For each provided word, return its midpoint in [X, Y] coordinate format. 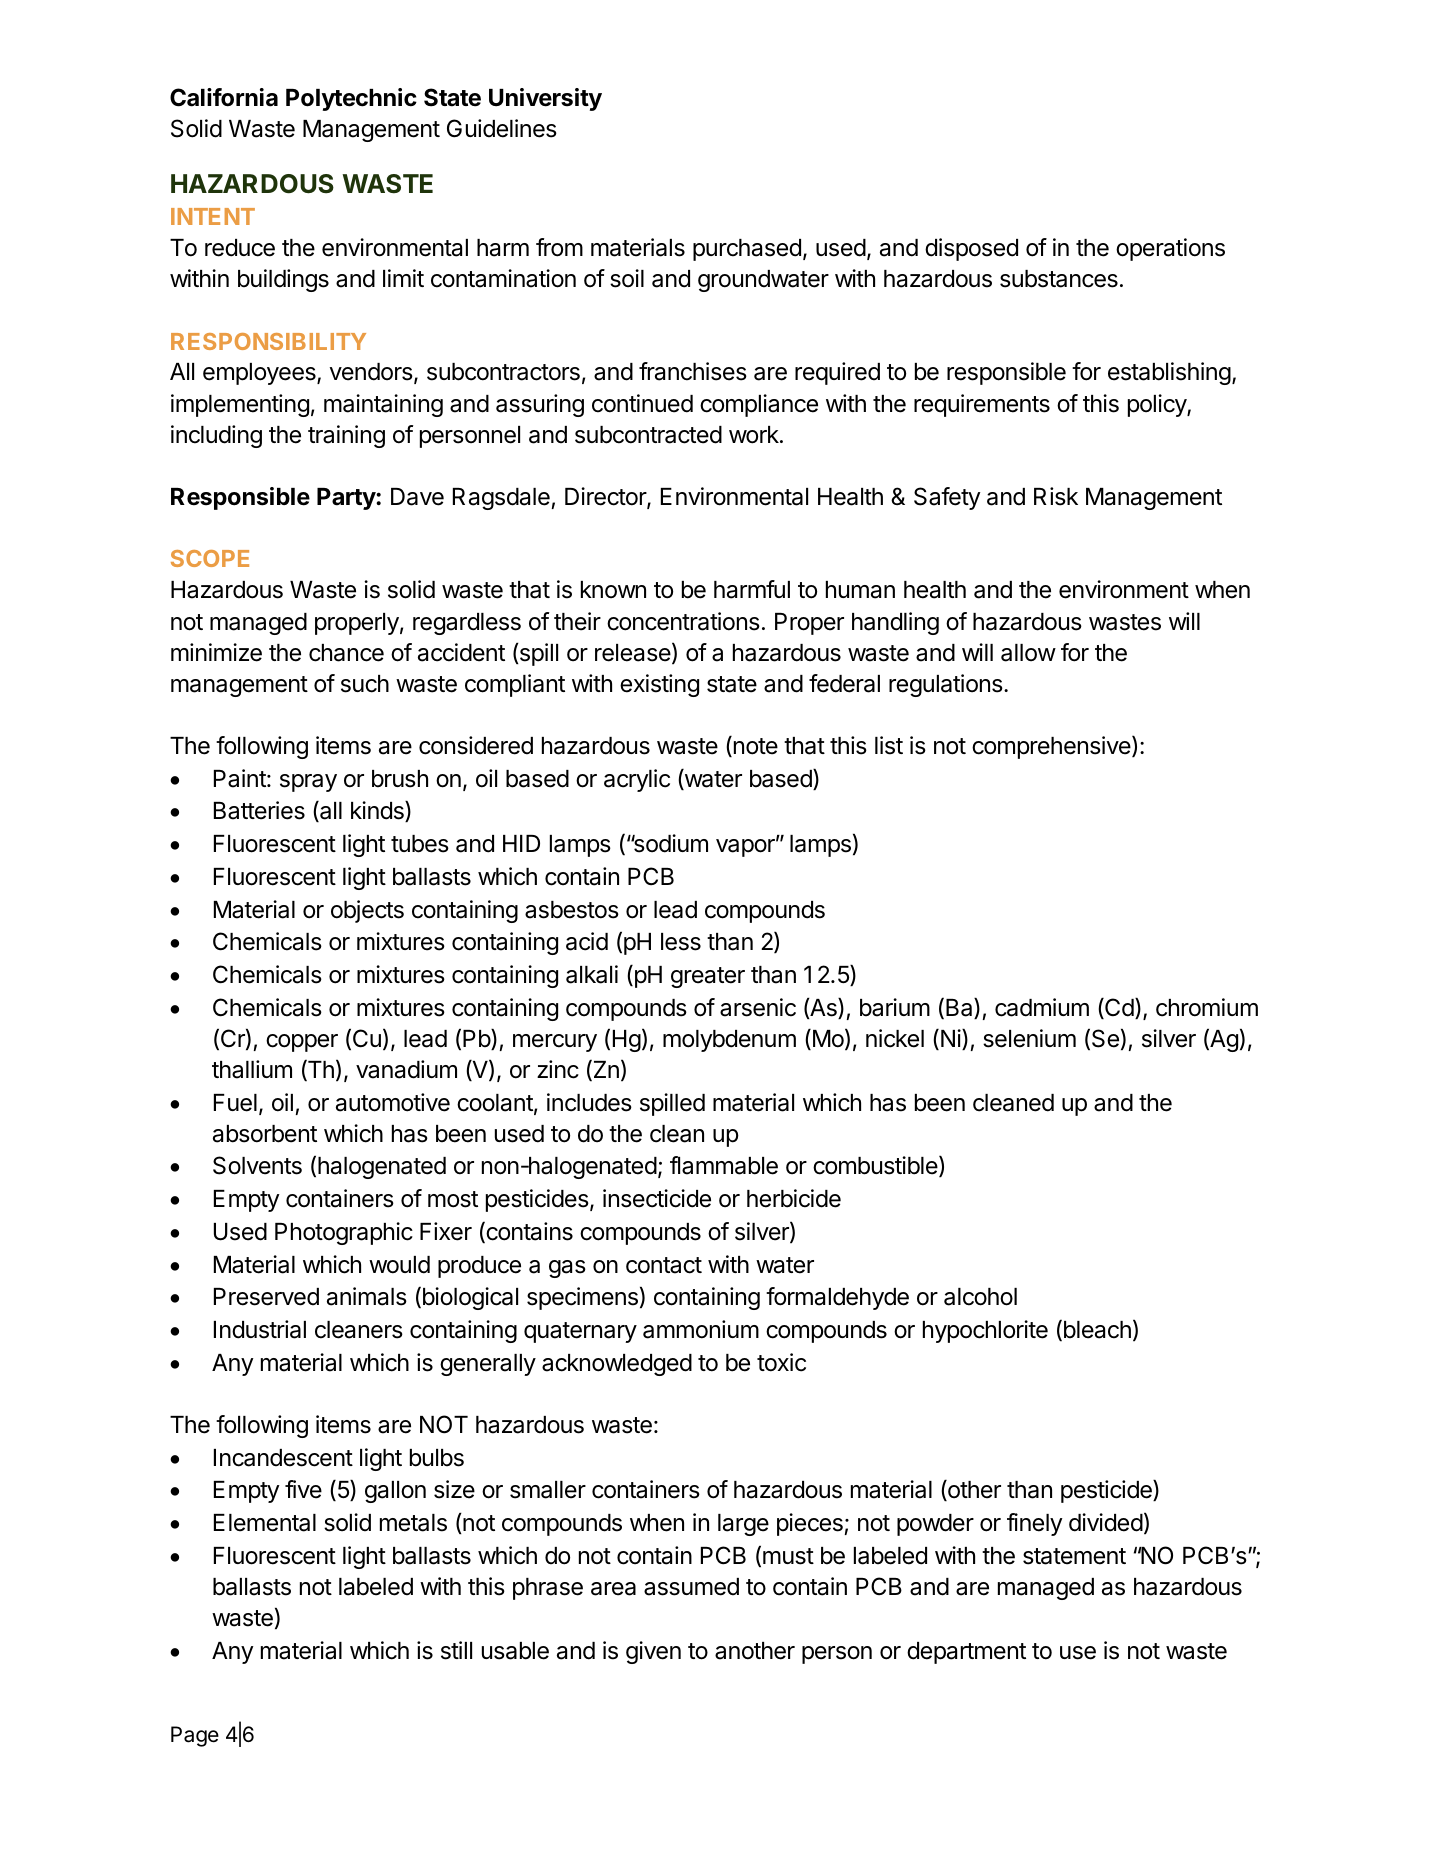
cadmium [1042, 1007]
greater [708, 977]
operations [1170, 249]
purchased [747, 250]
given [653, 1652]
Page [195, 1736]
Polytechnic [351, 99]
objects [367, 911]
